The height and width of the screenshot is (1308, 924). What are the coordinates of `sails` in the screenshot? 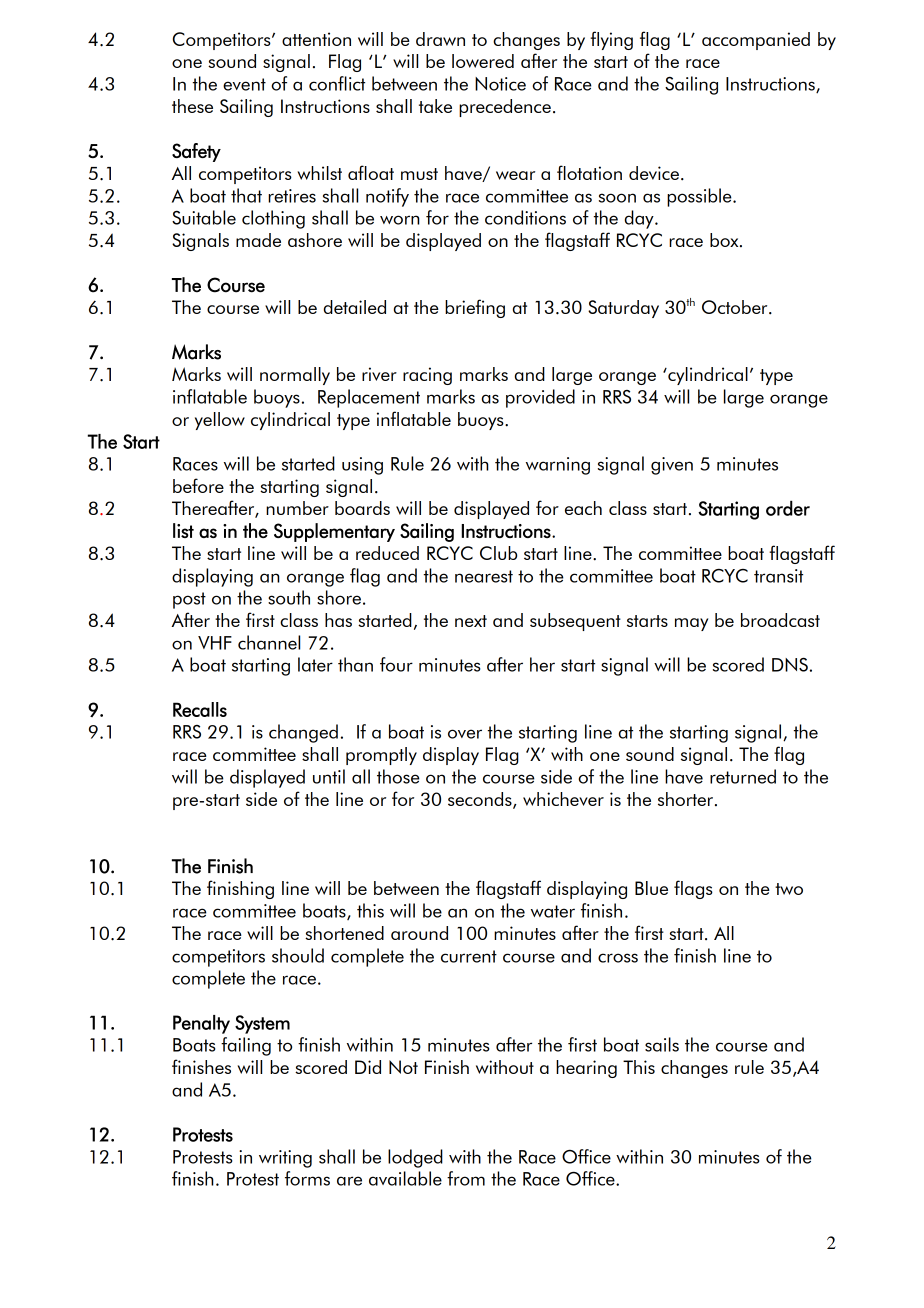 It's located at (662, 1044).
